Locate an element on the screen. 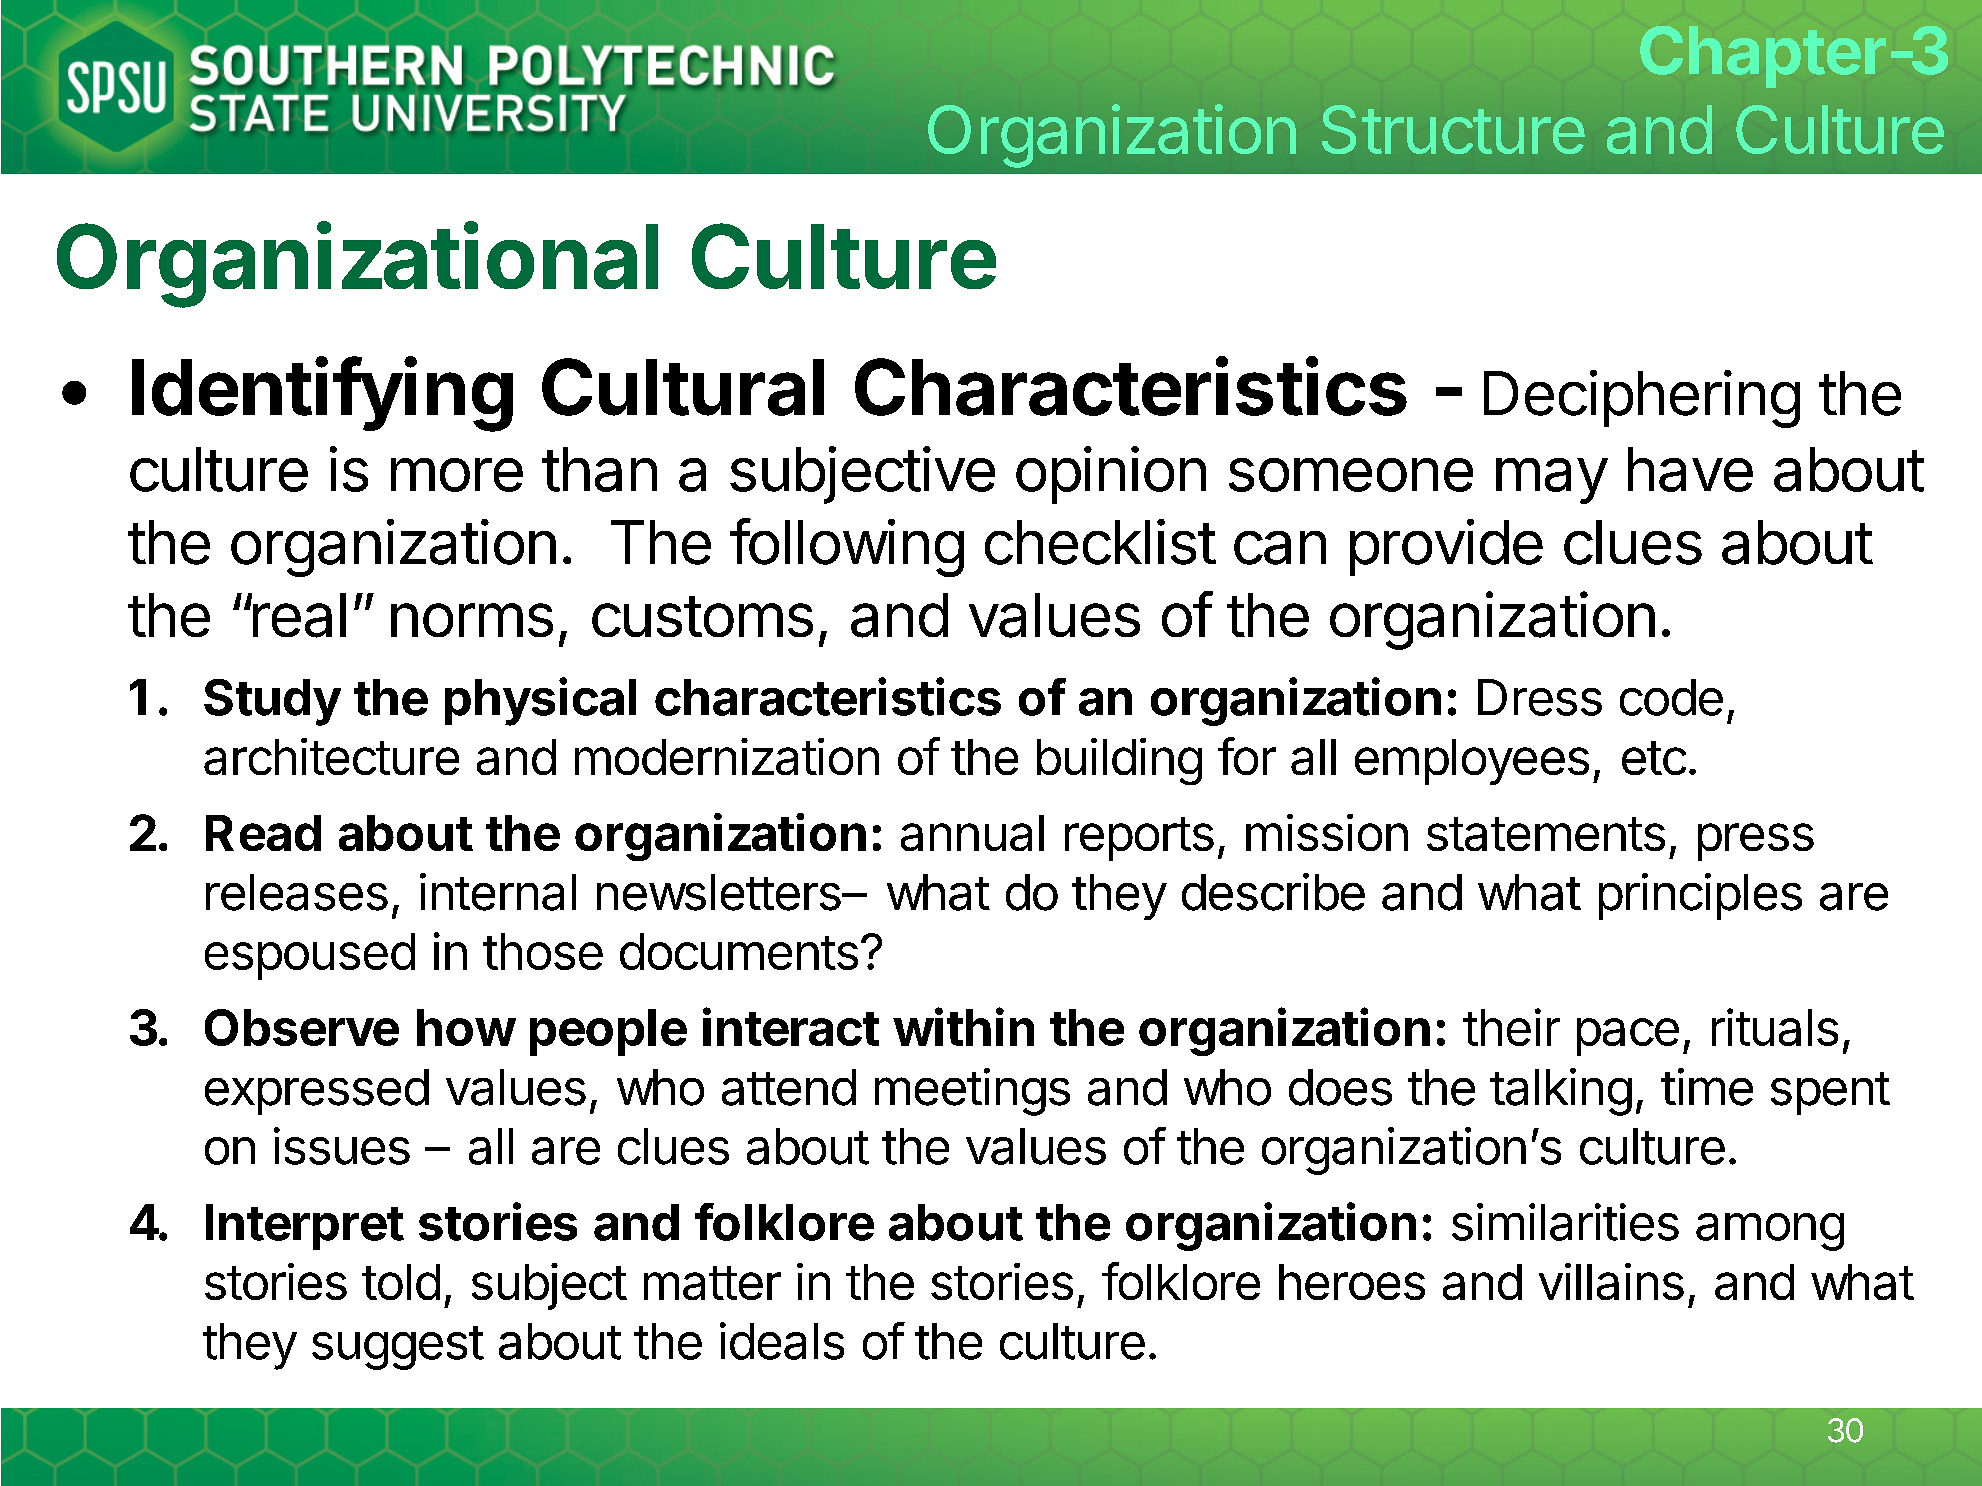  etc is located at coordinates (1654, 758).
